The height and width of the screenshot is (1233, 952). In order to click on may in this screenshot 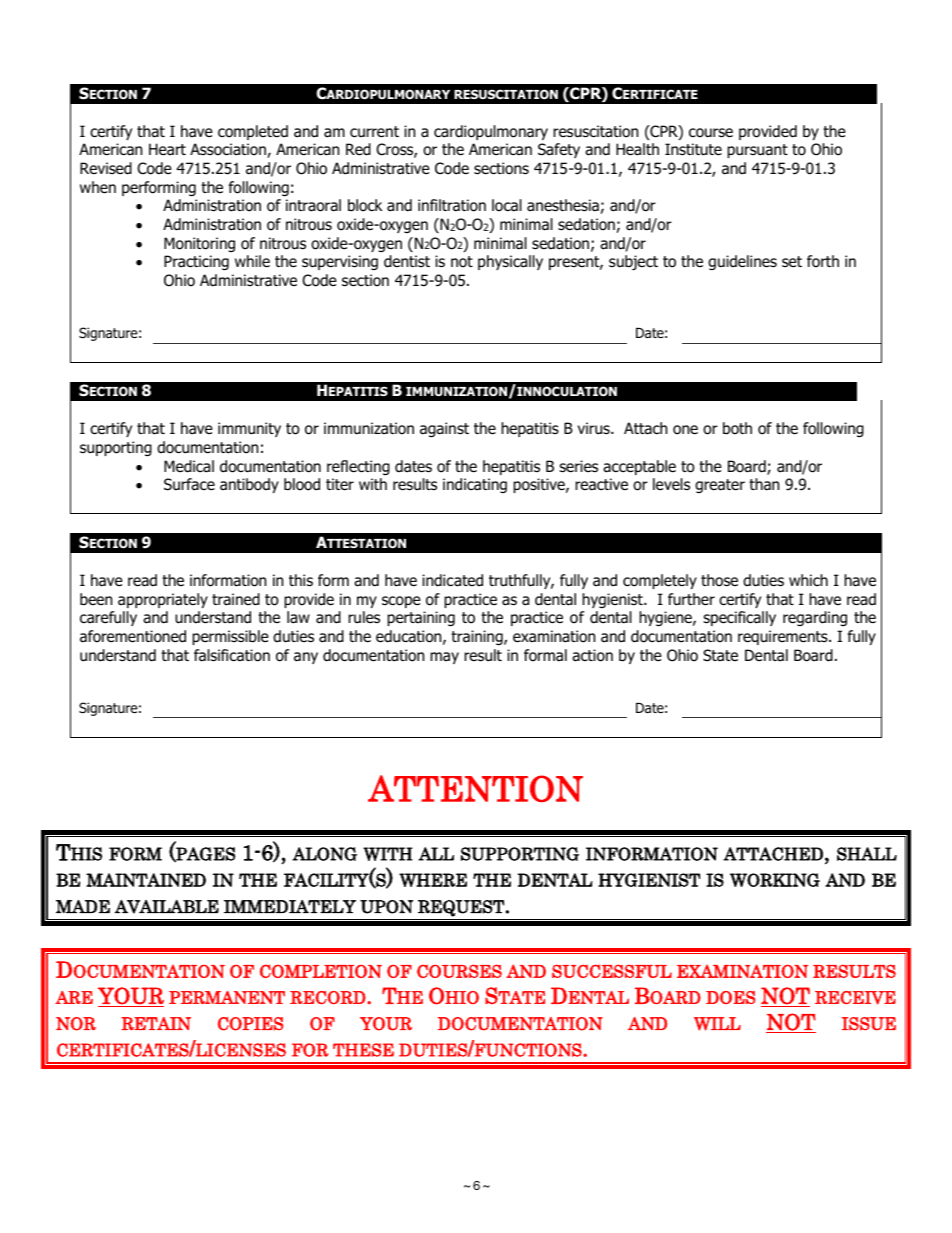, I will do `click(444, 658)`.
